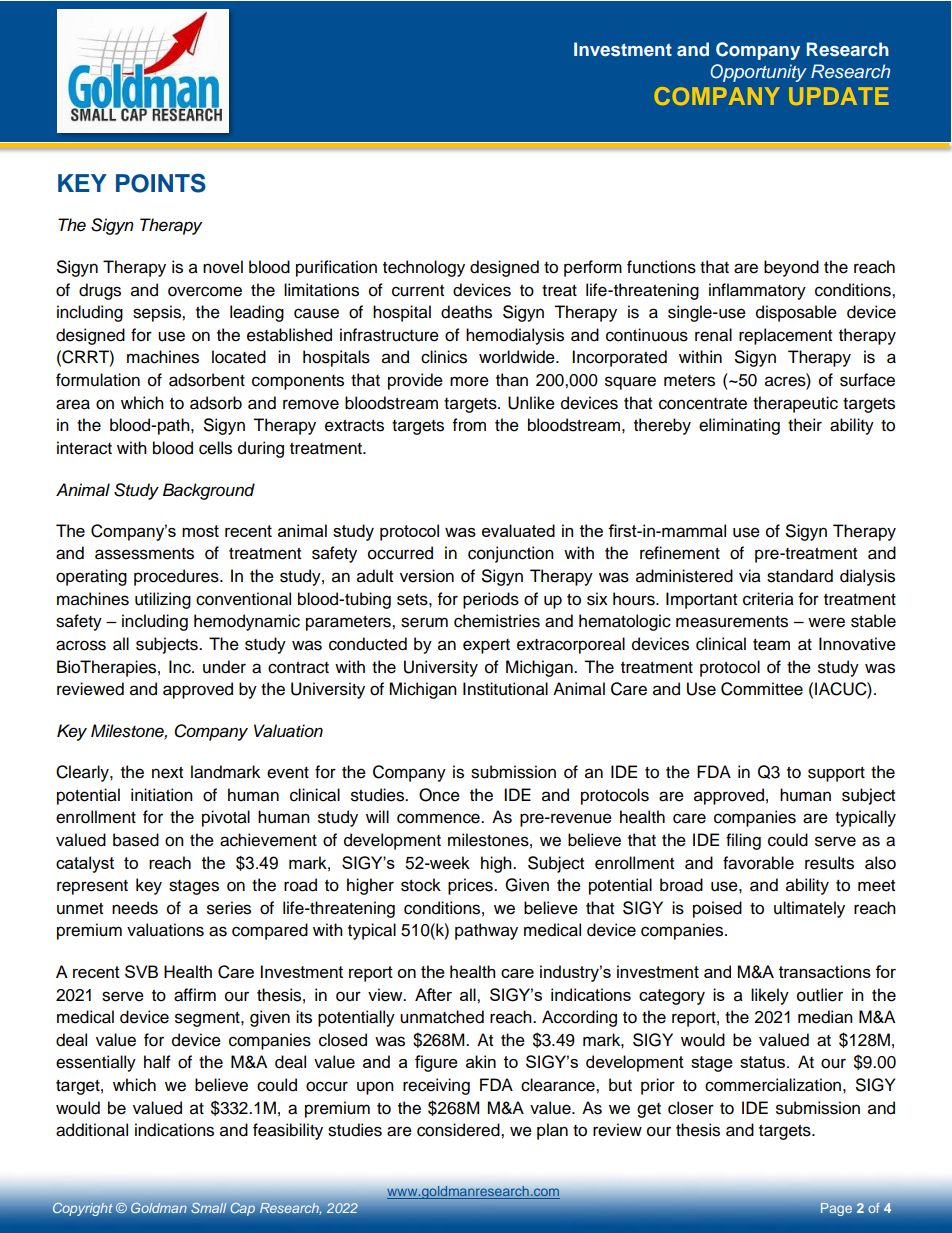 This page has width=952, height=1233. Describe the element at coordinates (459, 1130) in the page. I see `considered` at that location.
